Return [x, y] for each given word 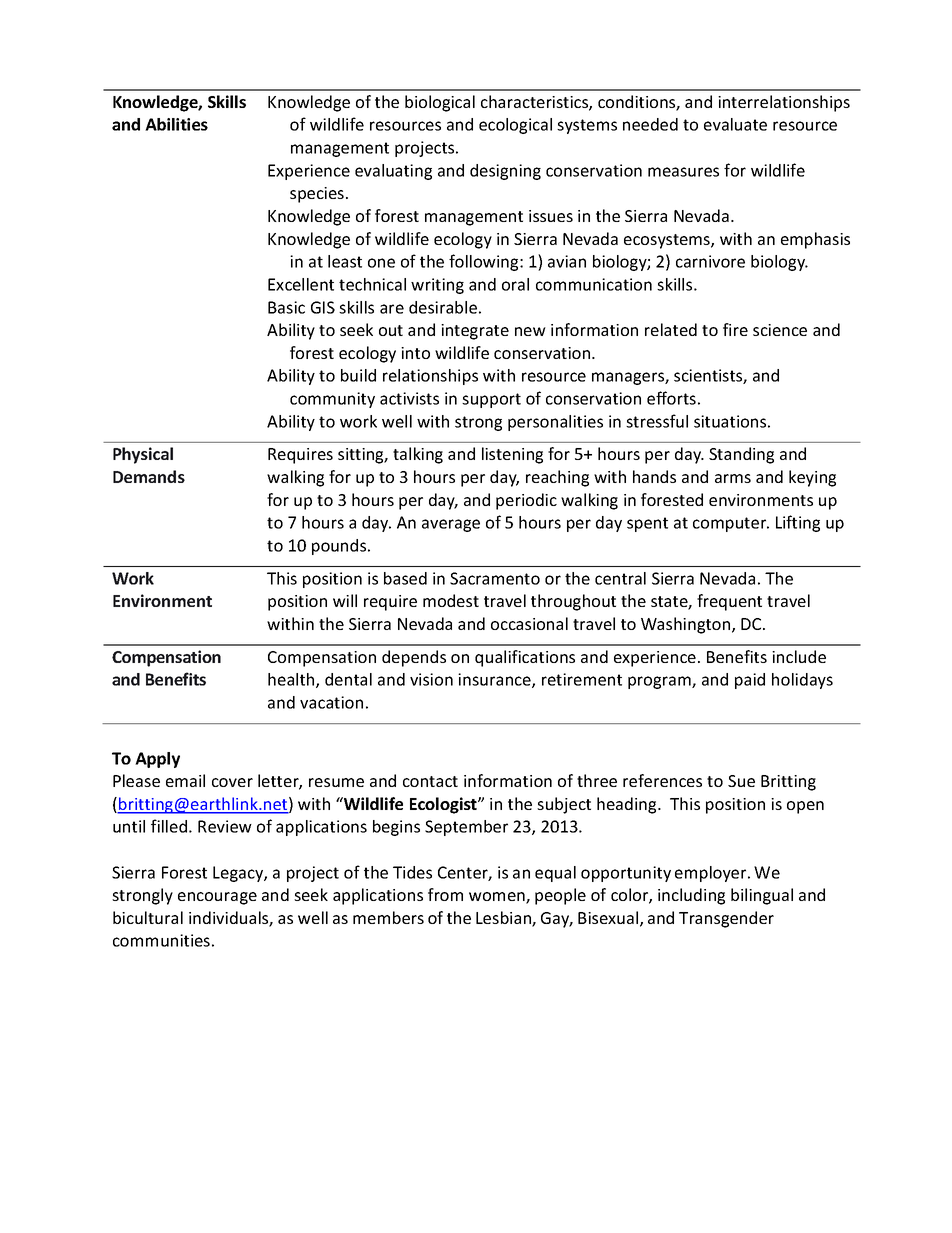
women [498, 898]
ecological [515, 126]
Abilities [176, 124]
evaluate [735, 124]
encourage [217, 898]
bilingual [762, 896]
